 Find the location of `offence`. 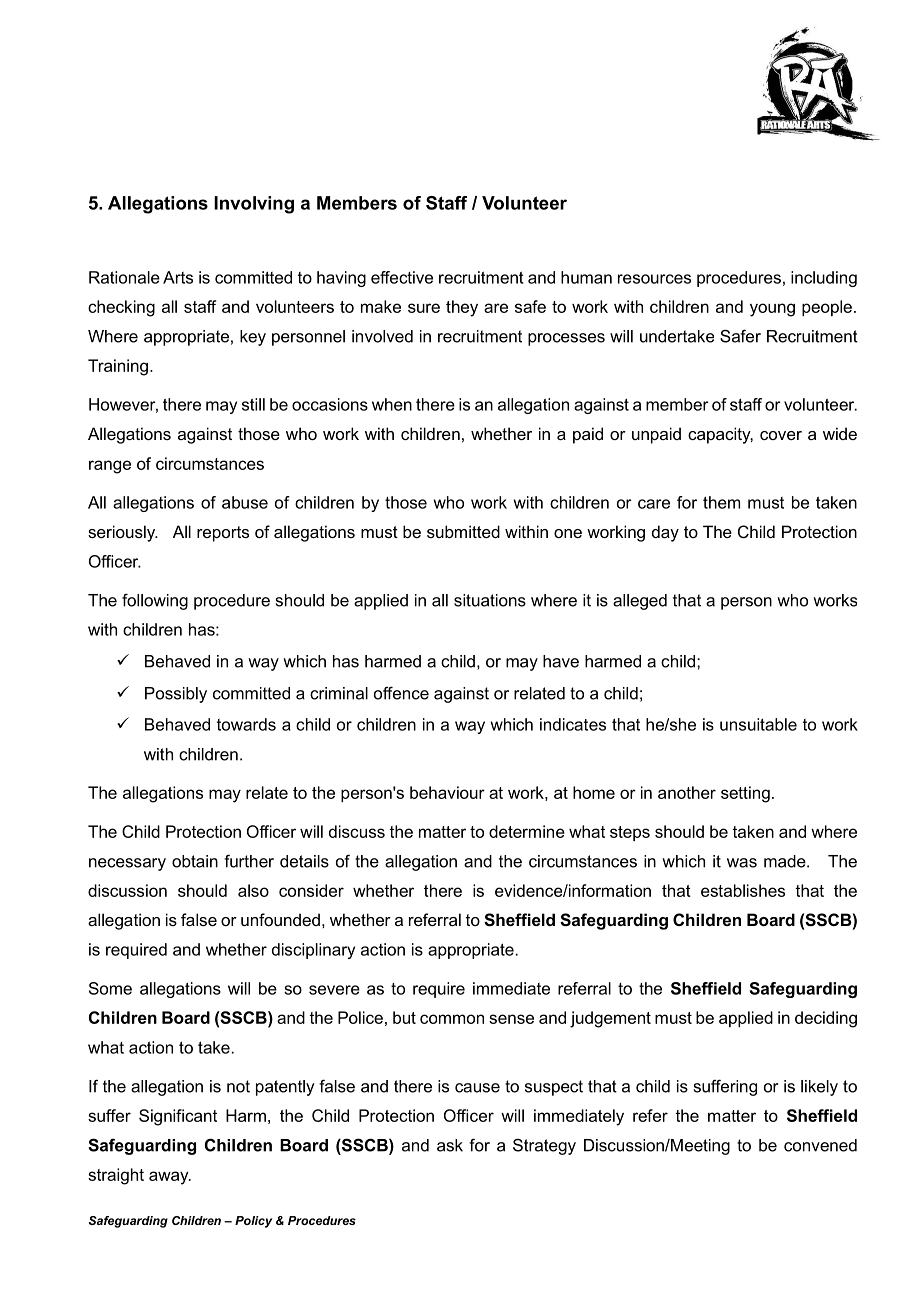

offence is located at coordinates (401, 693).
